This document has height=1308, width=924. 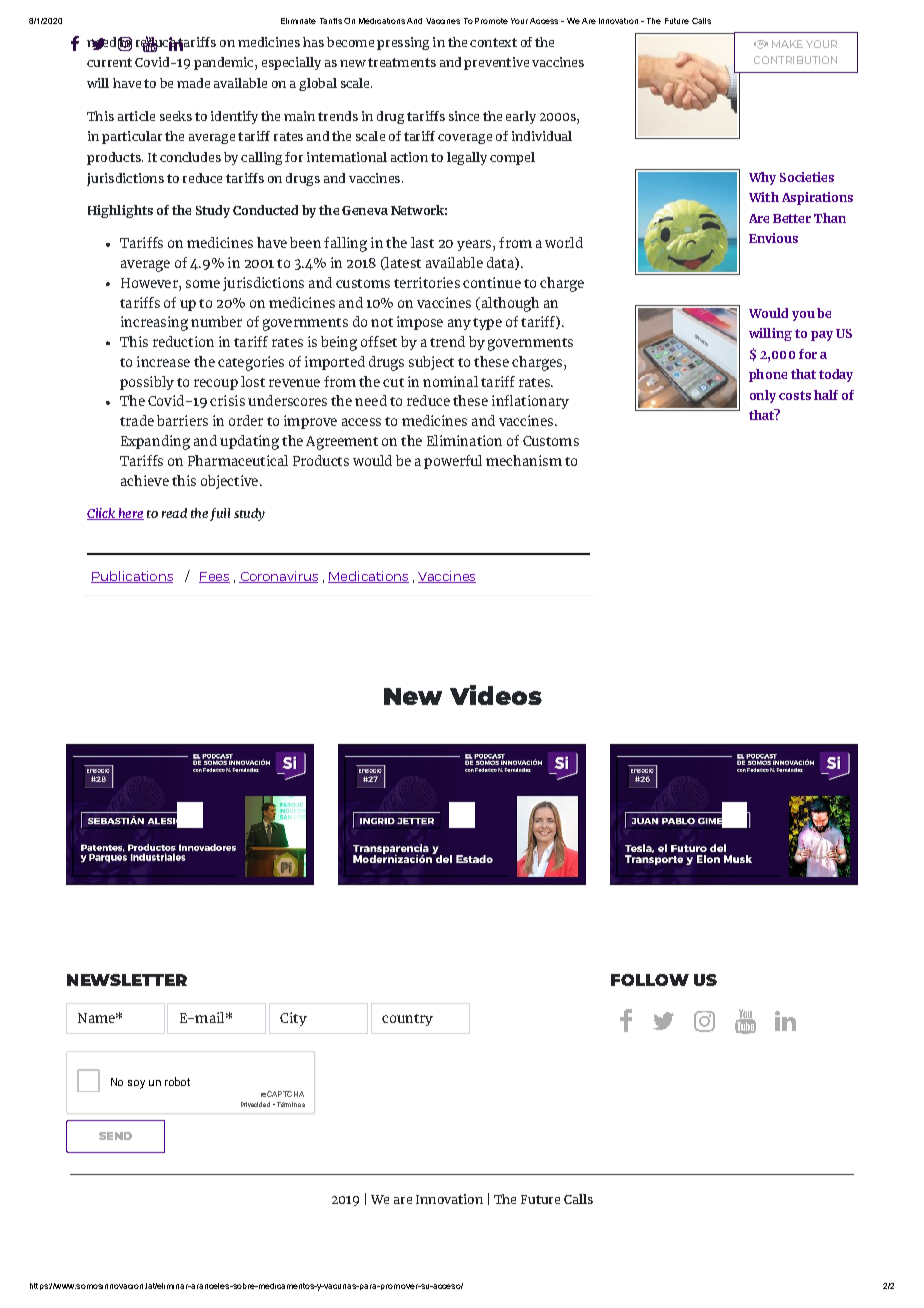 What do you see at coordinates (214, 577) in the document?
I see `Fees` at bounding box center [214, 577].
